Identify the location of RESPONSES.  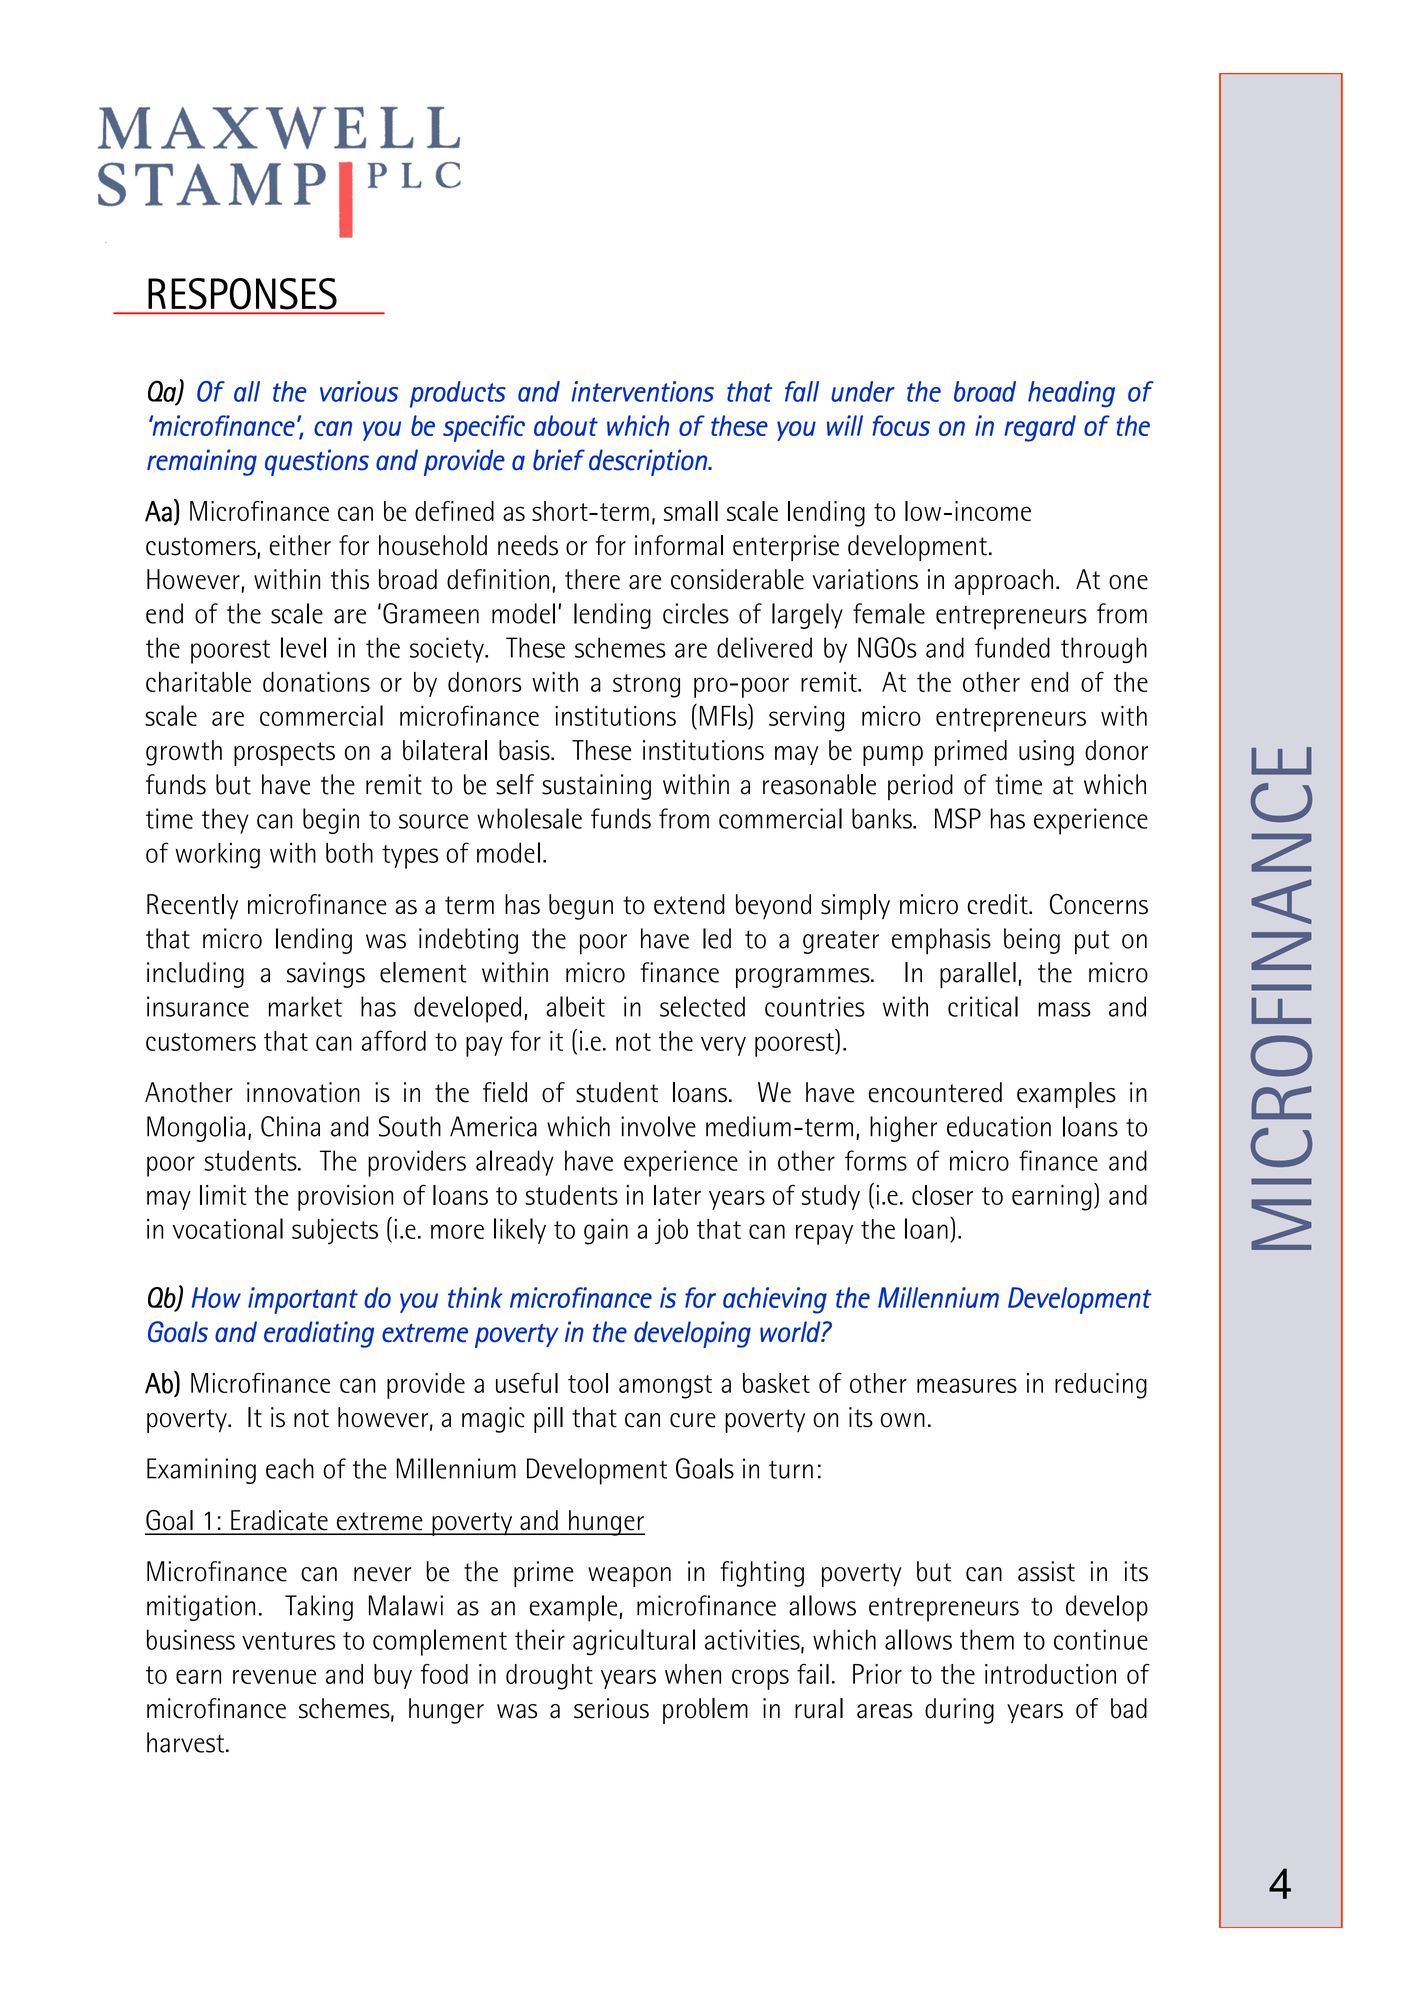
(242, 294).
